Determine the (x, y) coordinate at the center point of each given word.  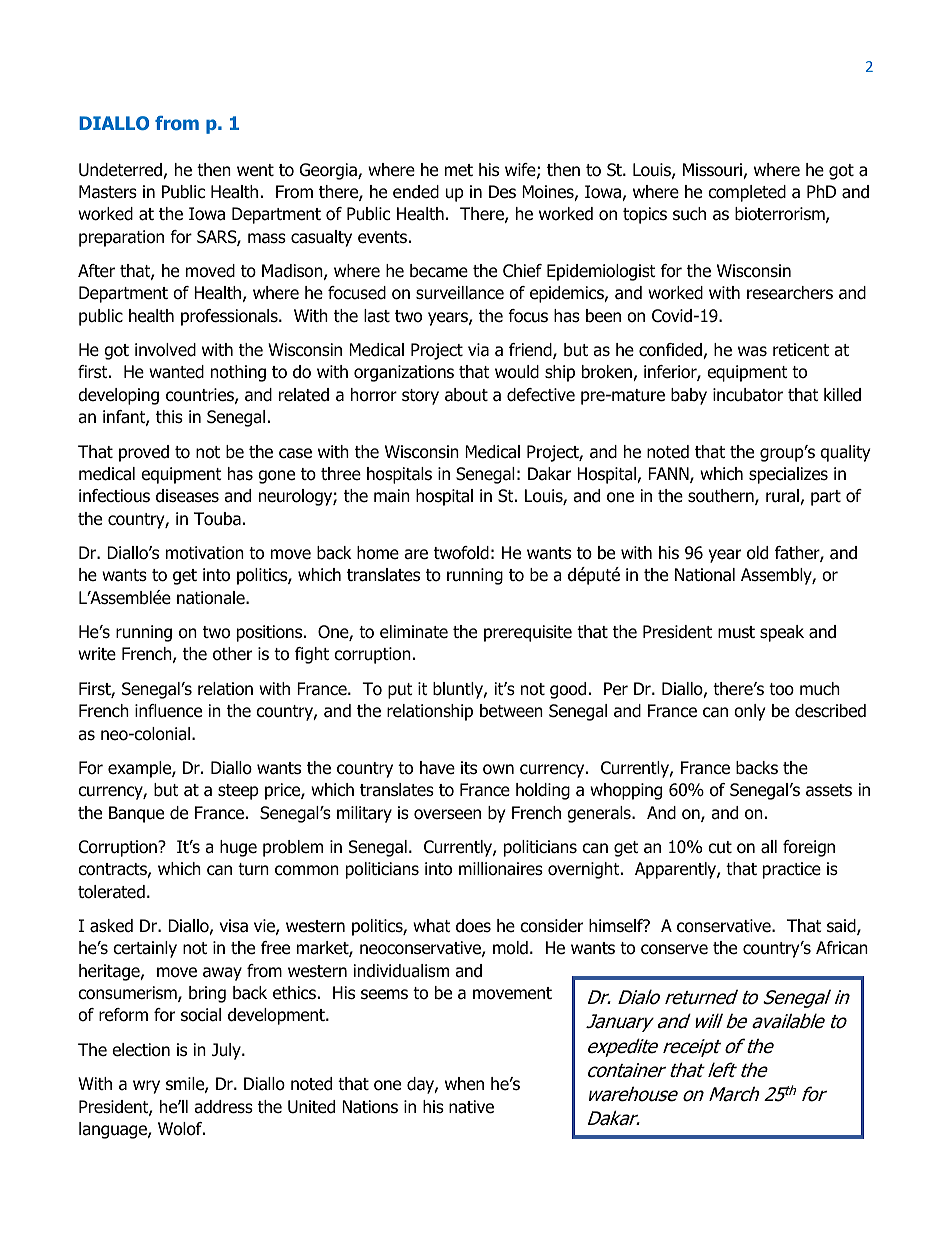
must (736, 632)
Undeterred (121, 171)
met (459, 170)
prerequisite (528, 633)
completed (747, 193)
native (471, 1107)
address (223, 1107)
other (232, 654)
